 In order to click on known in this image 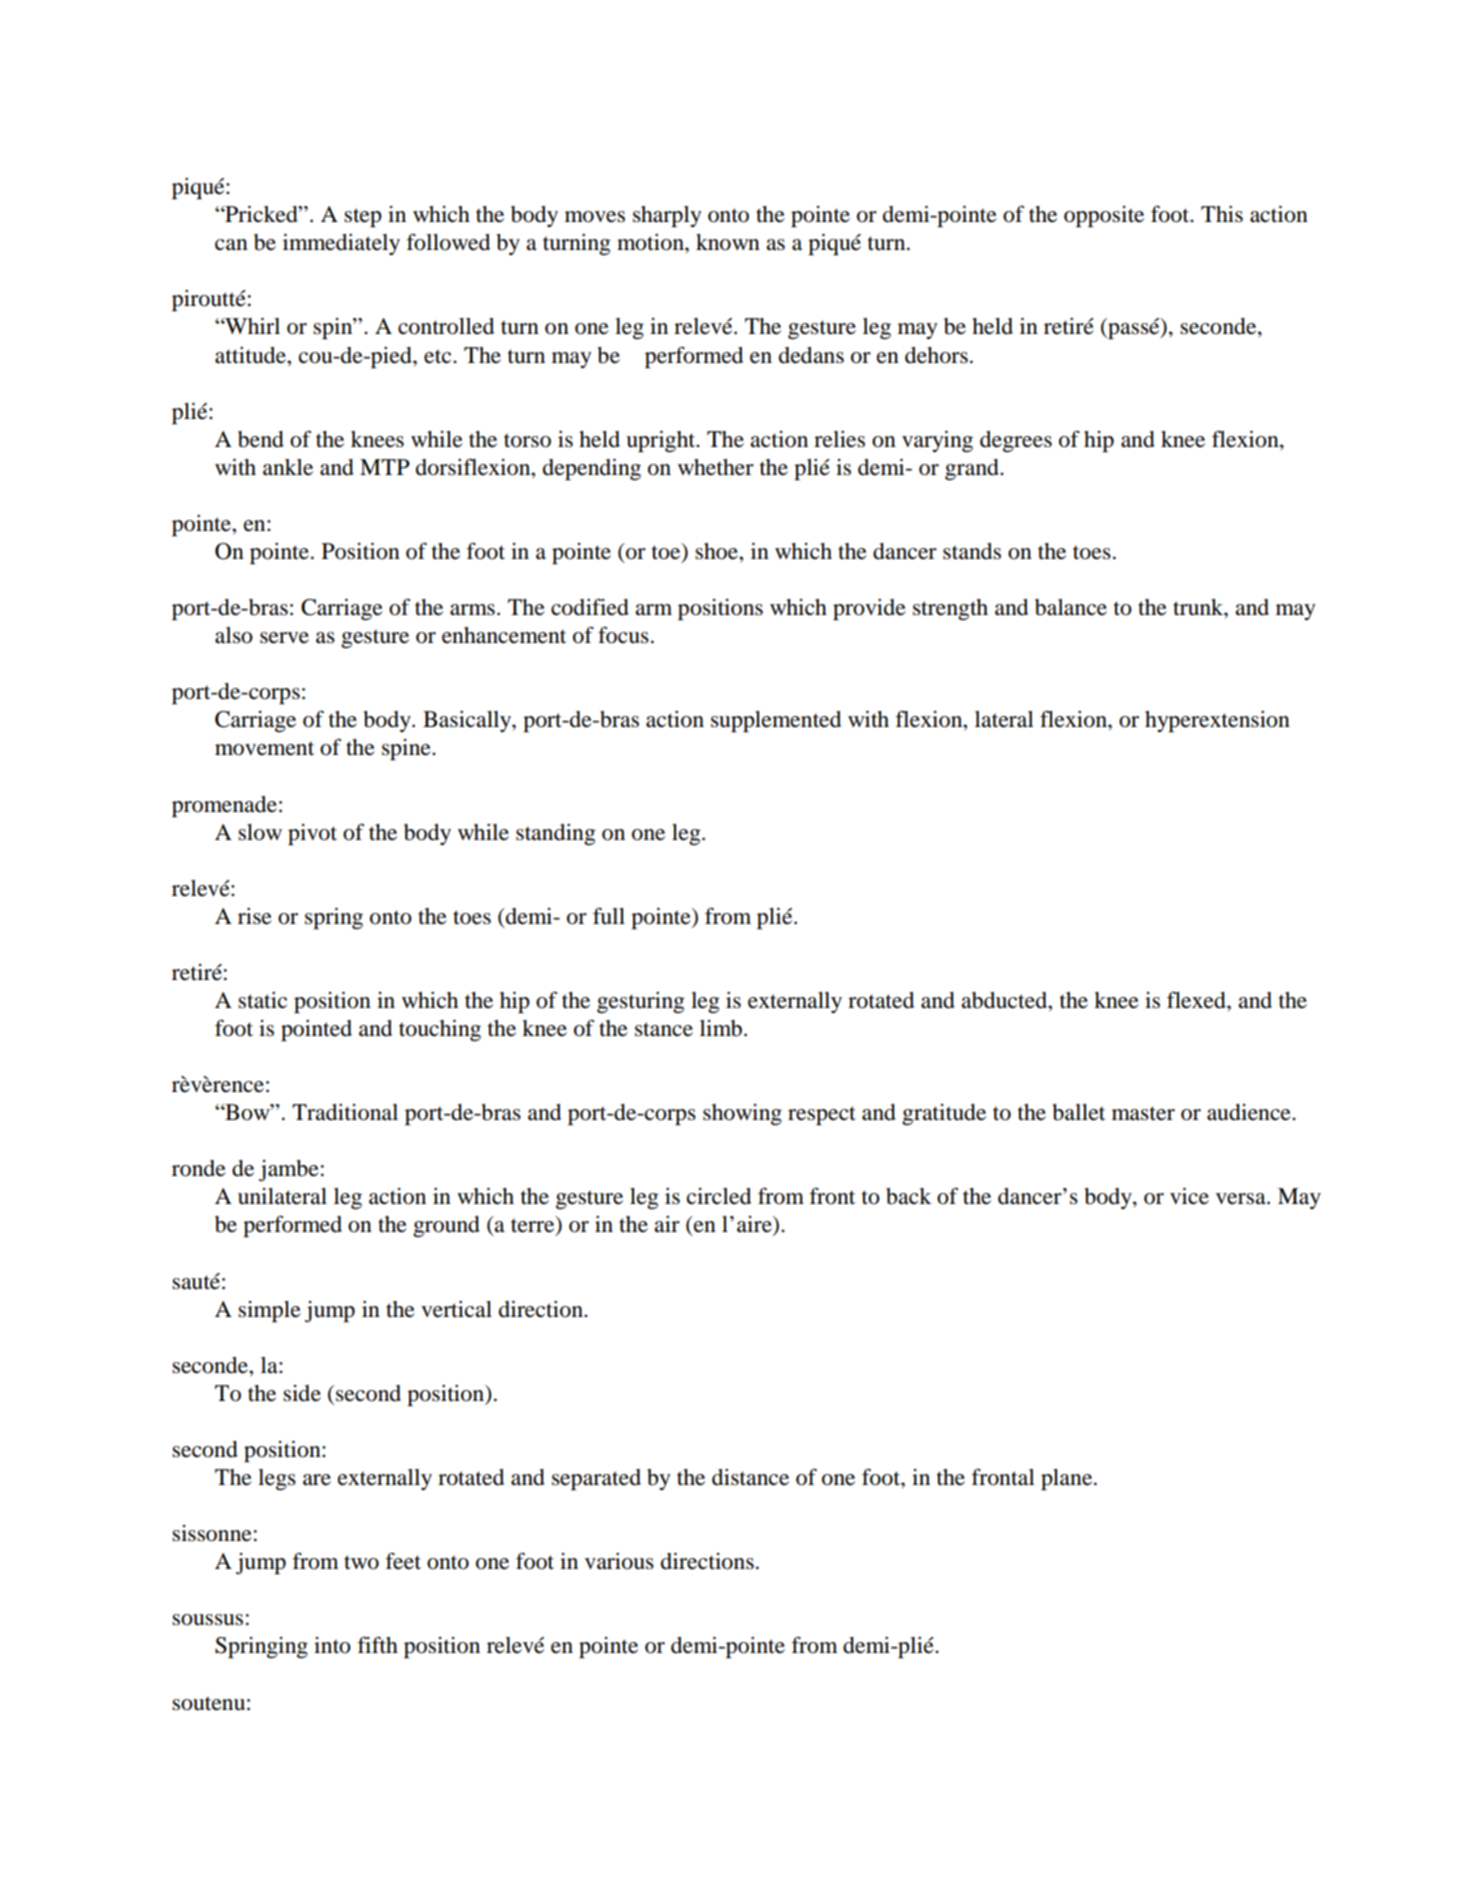, I will do `click(728, 242)`.
